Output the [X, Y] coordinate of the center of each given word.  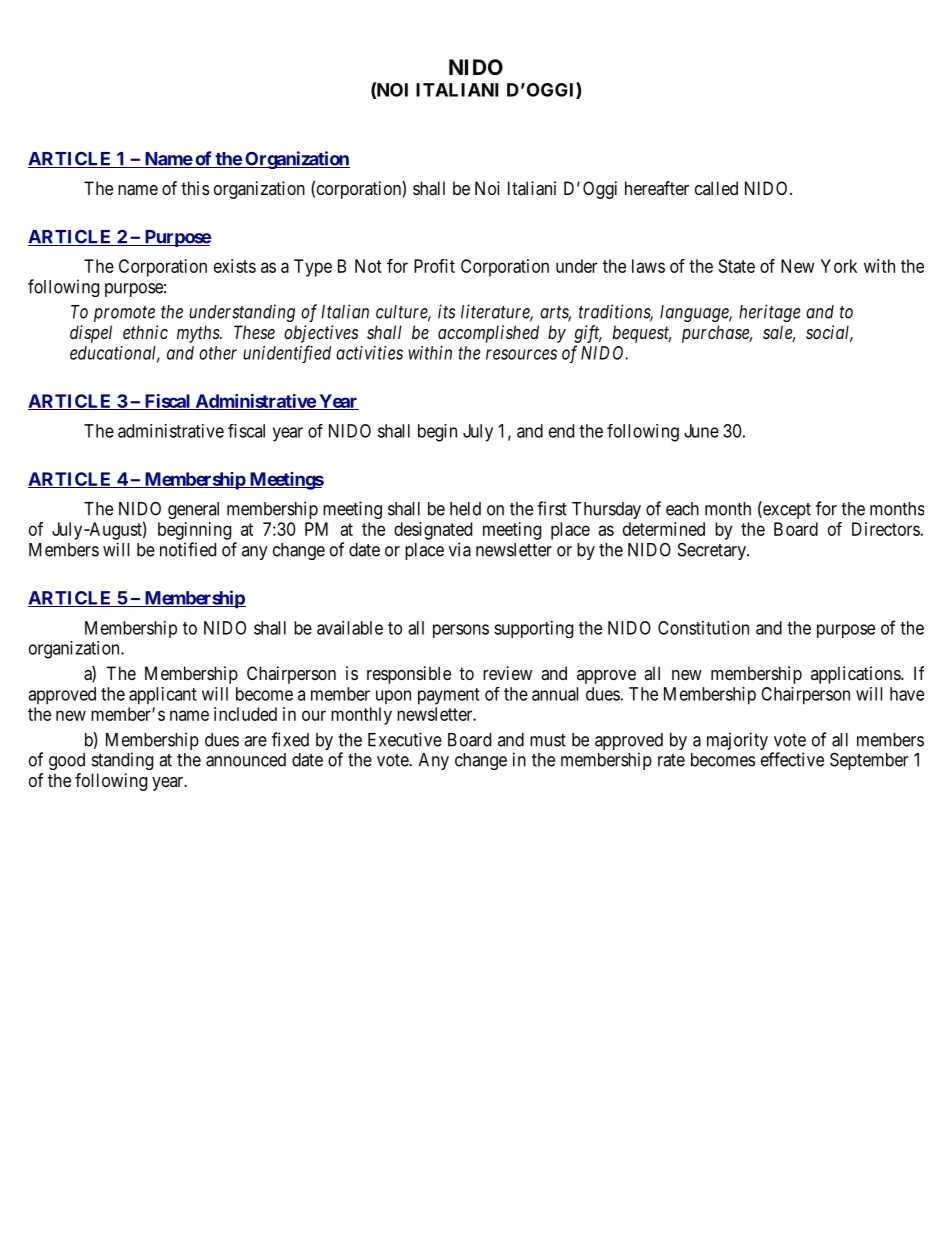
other [218, 353]
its [446, 311]
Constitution [703, 628]
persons [461, 631]
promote [124, 314]
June [701, 431]
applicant [163, 696]
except [786, 511]
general [193, 510]
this [195, 188]
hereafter [657, 188]
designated [433, 531]
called [716, 188]
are [255, 741]
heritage [769, 313]
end [561, 431]
